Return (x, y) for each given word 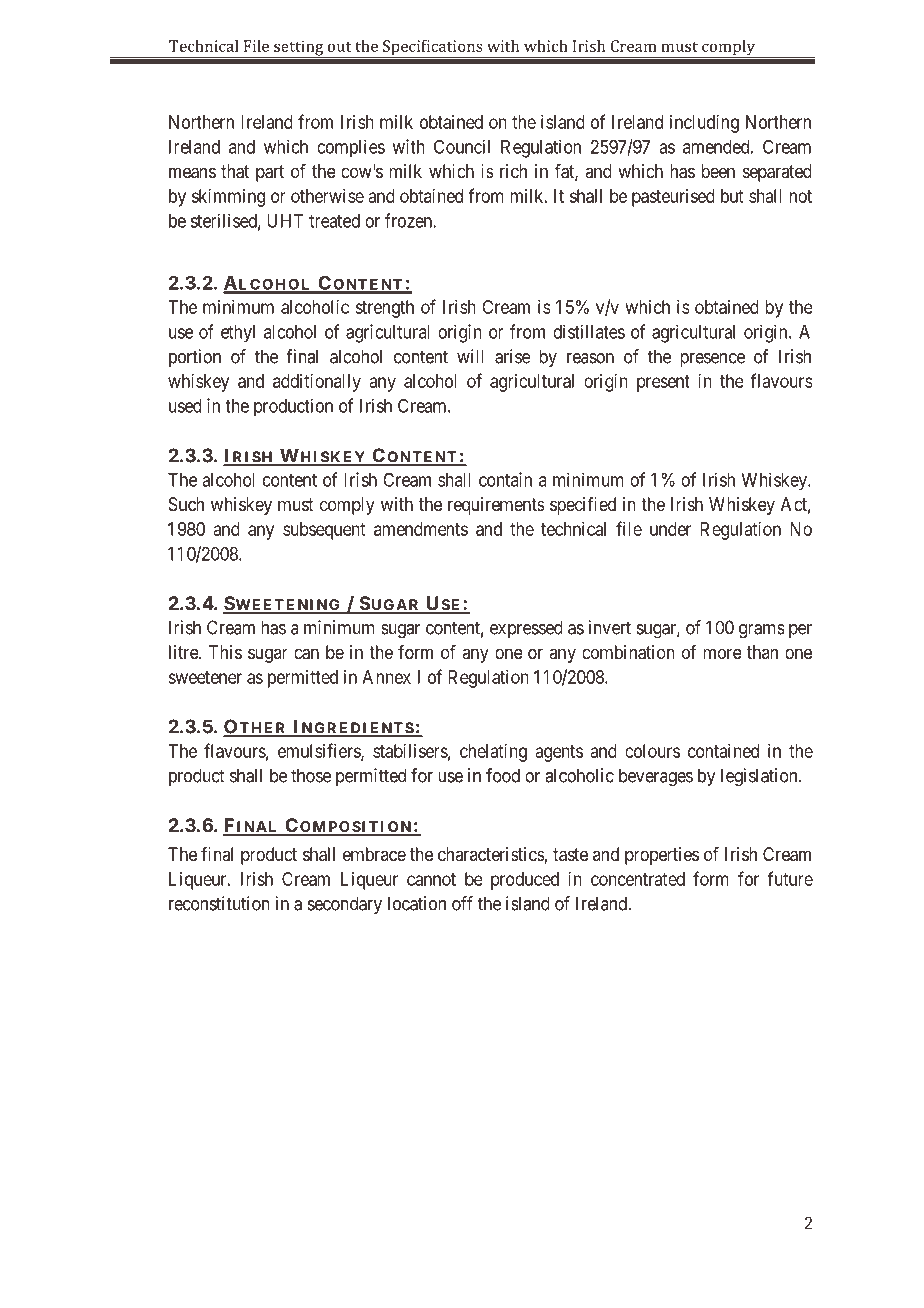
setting (299, 49)
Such (186, 504)
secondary (345, 905)
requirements (496, 506)
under (670, 529)
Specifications (433, 49)
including (704, 124)
